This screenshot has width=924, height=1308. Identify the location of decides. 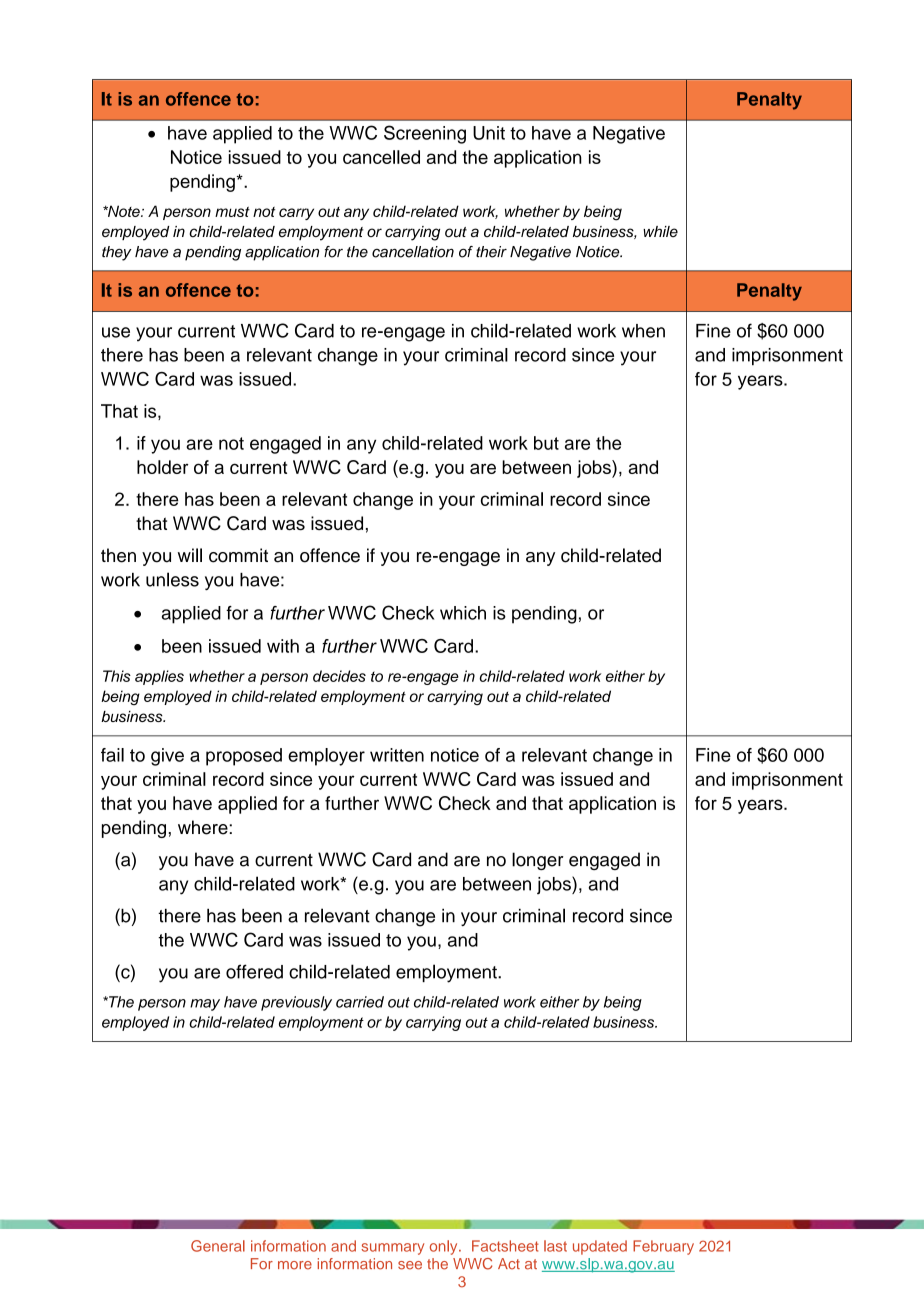
(339, 676).
